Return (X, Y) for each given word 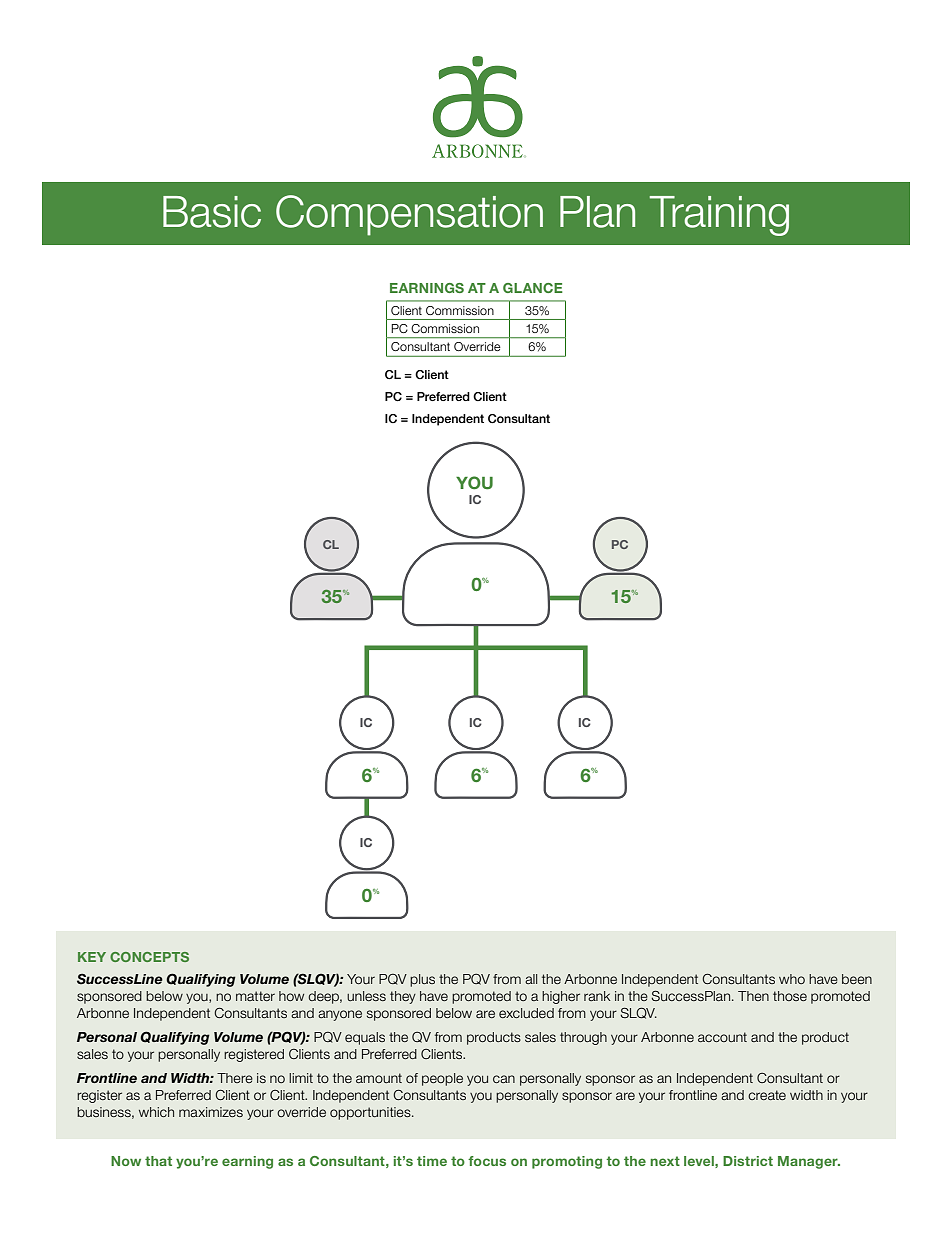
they (403, 997)
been (857, 979)
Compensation (409, 215)
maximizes (211, 1112)
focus (487, 1161)
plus (422, 980)
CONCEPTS (149, 957)
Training (719, 216)
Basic (212, 212)
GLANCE (533, 288)
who (792, 979)
